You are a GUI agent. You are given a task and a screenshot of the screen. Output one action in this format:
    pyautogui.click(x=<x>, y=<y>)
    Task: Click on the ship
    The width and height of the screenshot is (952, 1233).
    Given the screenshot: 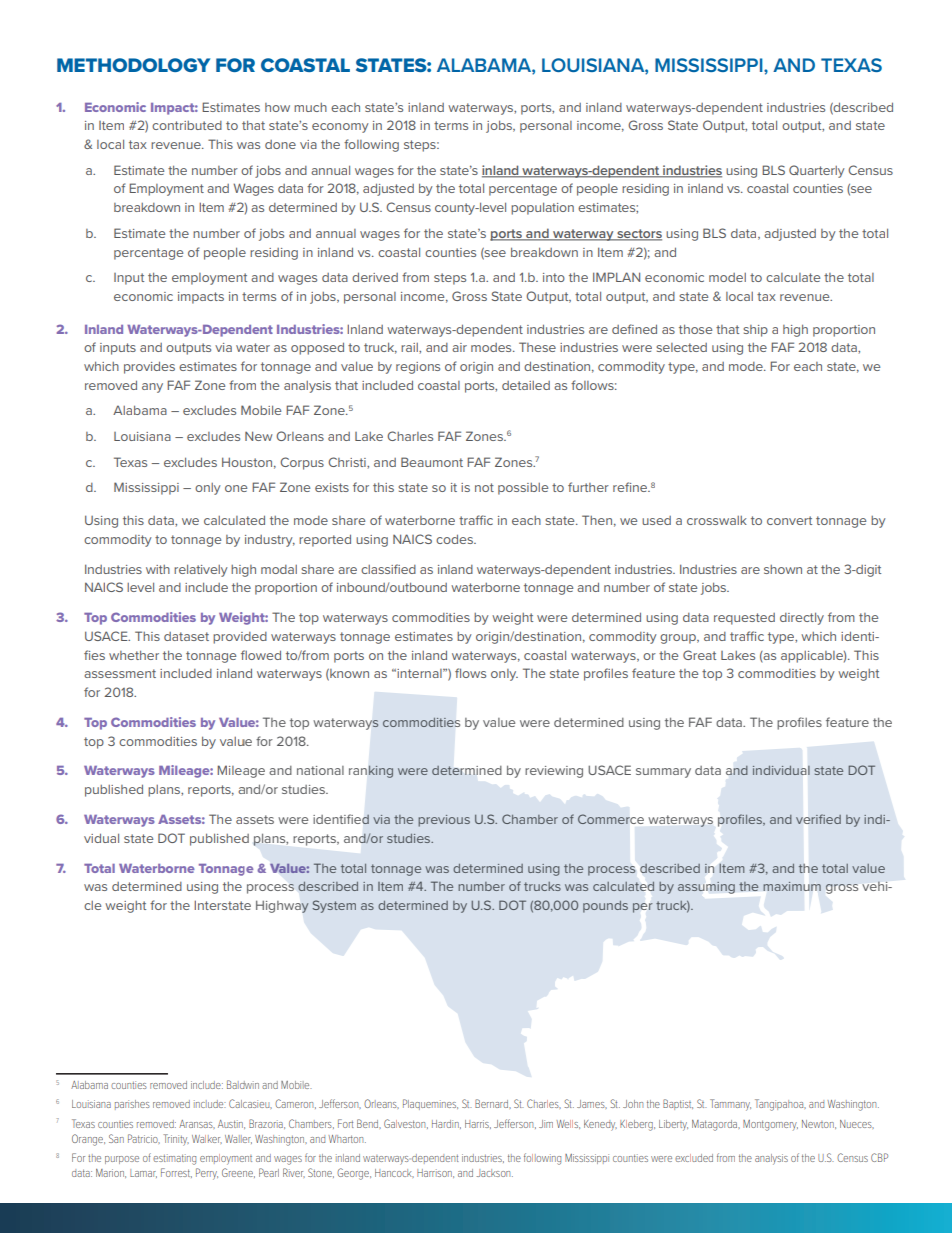 What is the action you would take?
    pyautogui.click(x=755, y=331)
